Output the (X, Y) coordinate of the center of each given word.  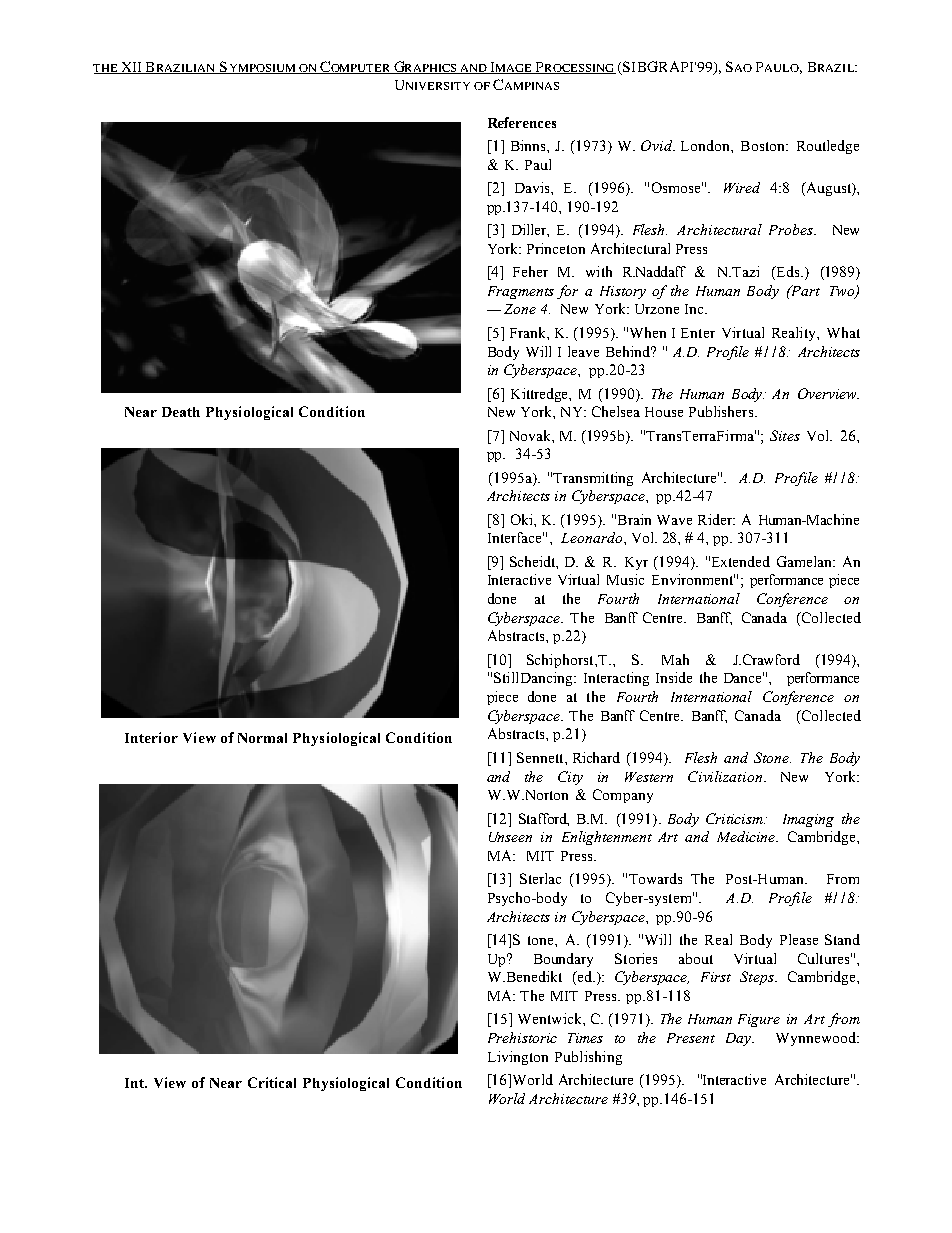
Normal (262, 738)
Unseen (510, 837)
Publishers (722, 411)
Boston (764, 146)
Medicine (747, 836)
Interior (151, 737)
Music (625, 579)
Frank (529, 332)
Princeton (556, 248)
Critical (272, 1082)
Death (181, 412)
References (522, 122)
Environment (693, 579)
